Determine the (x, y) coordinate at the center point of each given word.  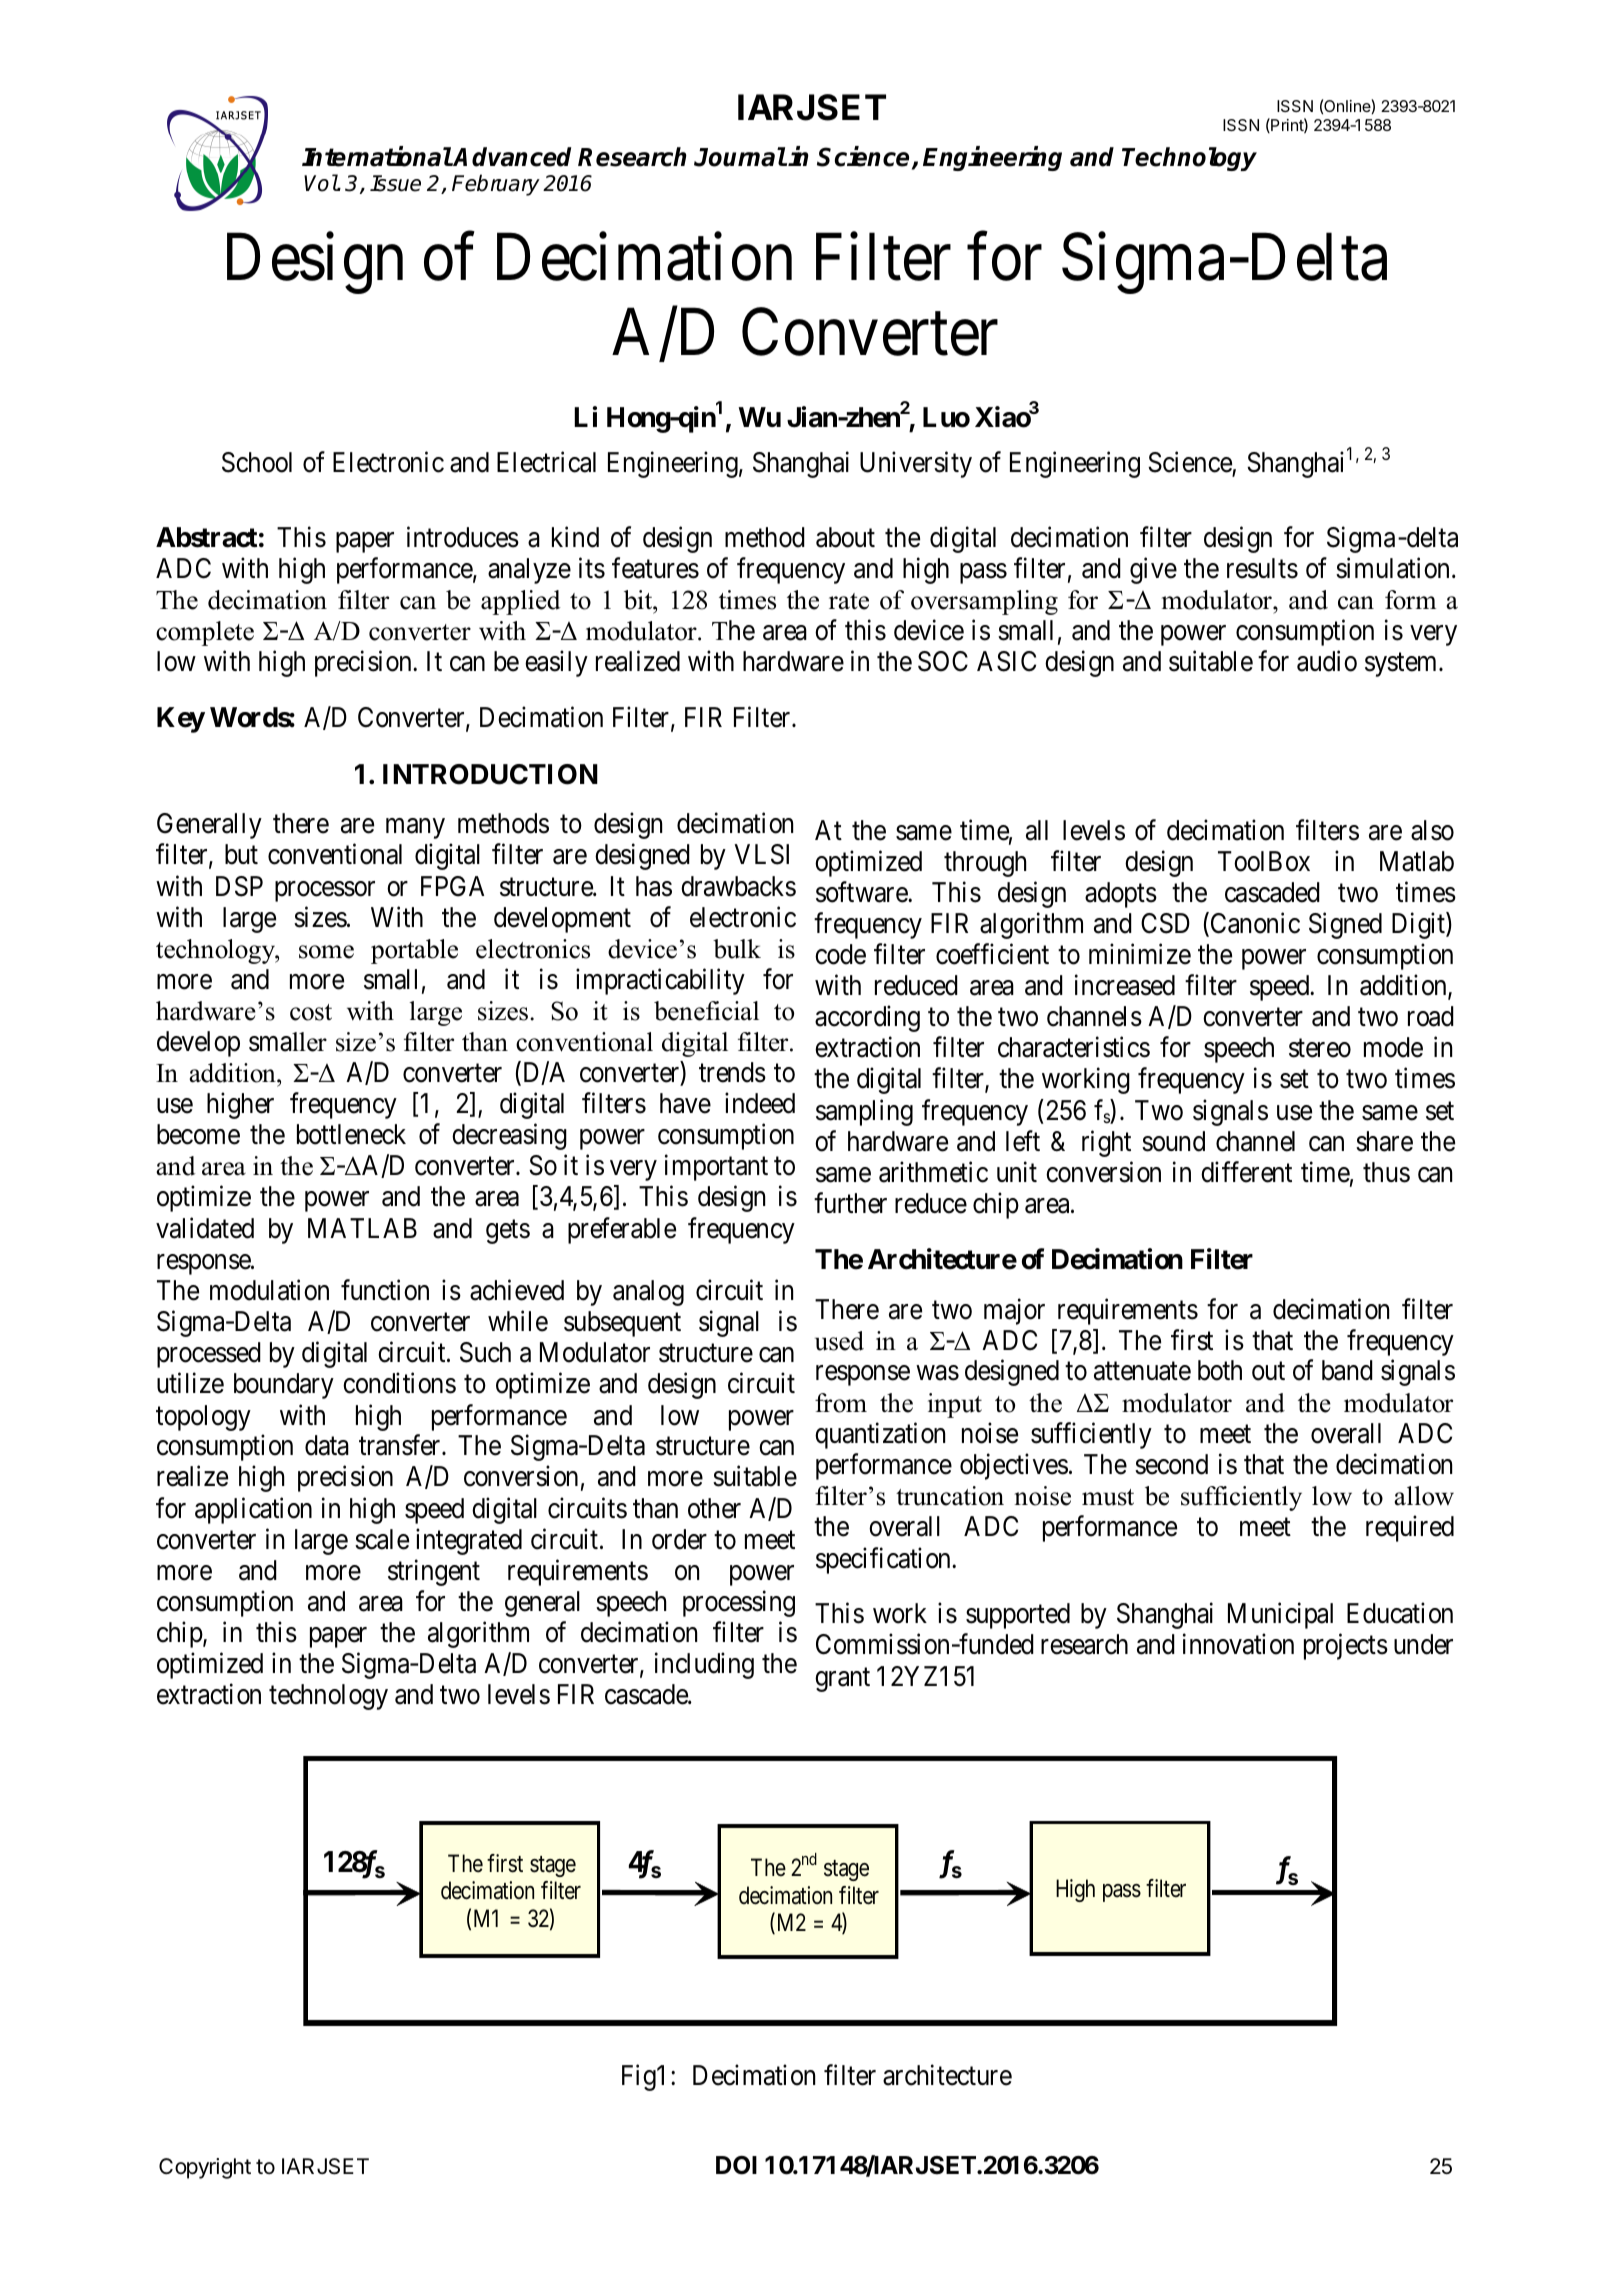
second (1171, 1464)
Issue (395, 183)
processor (325, 891)
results (1262, 568)
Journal (740, 157)
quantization (880, 1435)
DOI (736, 2165)
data (327, 1445)
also (1432, 830)
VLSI (761, 854)
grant (842, 1680)
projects (1346, 1647)
